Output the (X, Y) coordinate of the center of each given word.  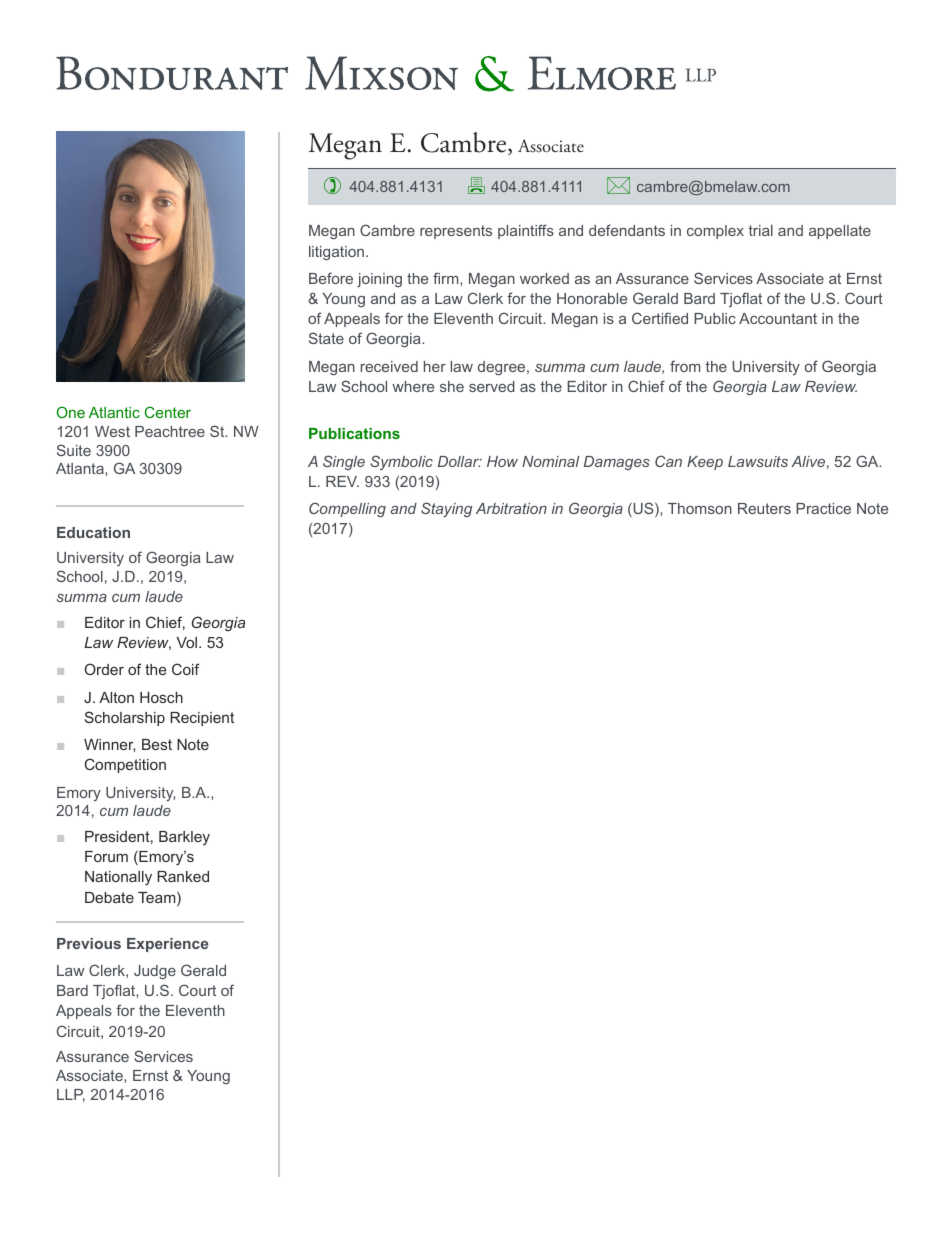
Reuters (764, 508)
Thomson (700, 508)
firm (447, 278)
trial (761, 230)
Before (331, 278)
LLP (71, 1095)
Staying (446, 509)
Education (93, 532)
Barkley (184, 838)
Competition (125, 765)
